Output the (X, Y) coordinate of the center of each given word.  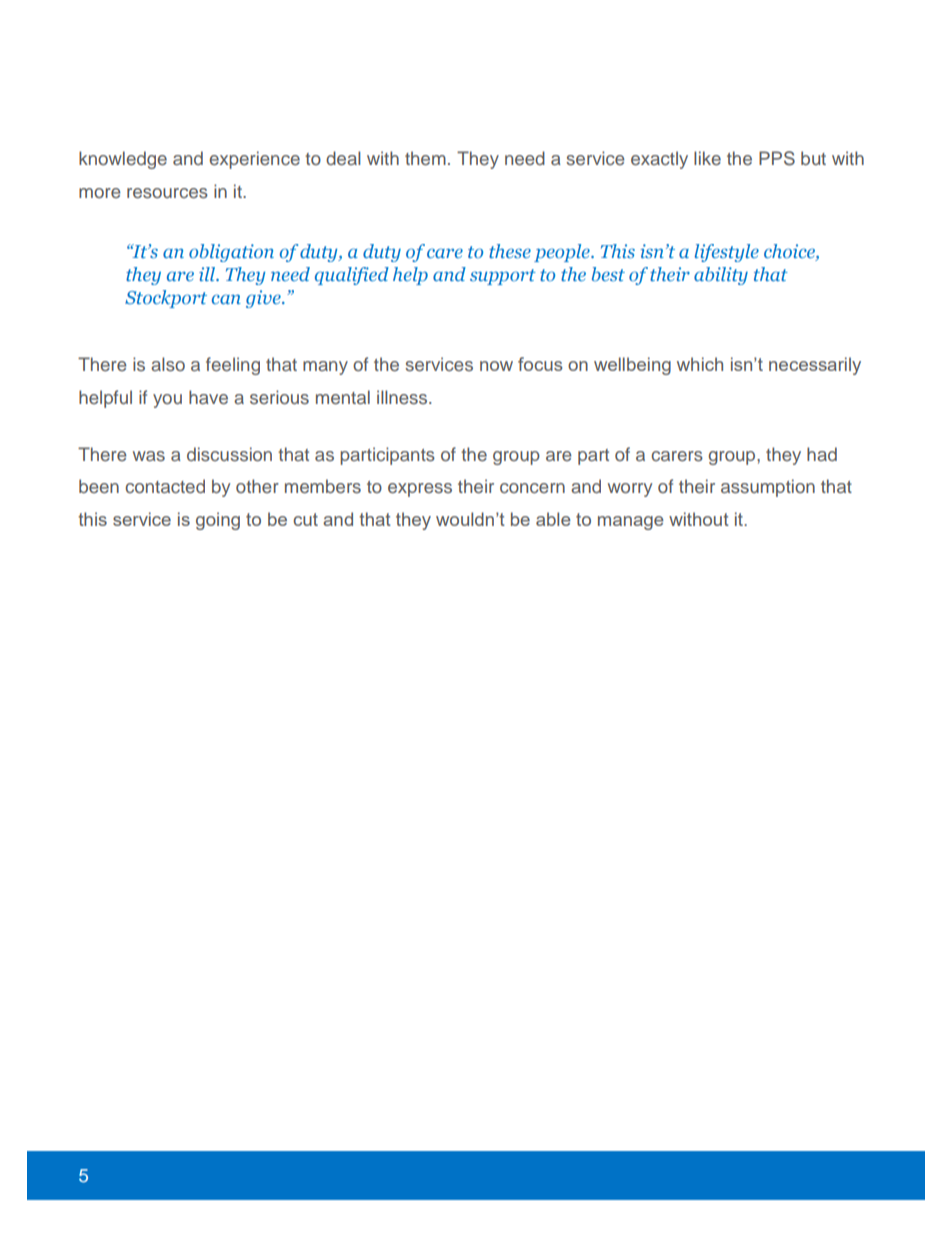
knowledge (123, 160)
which (700, 364)
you (167, 401)
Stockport (166, 299)
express (420, 490)
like (707, 158)
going (218, 521)
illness (403, 397)
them (425, 158)
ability (721, 276)
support (503, 277)
